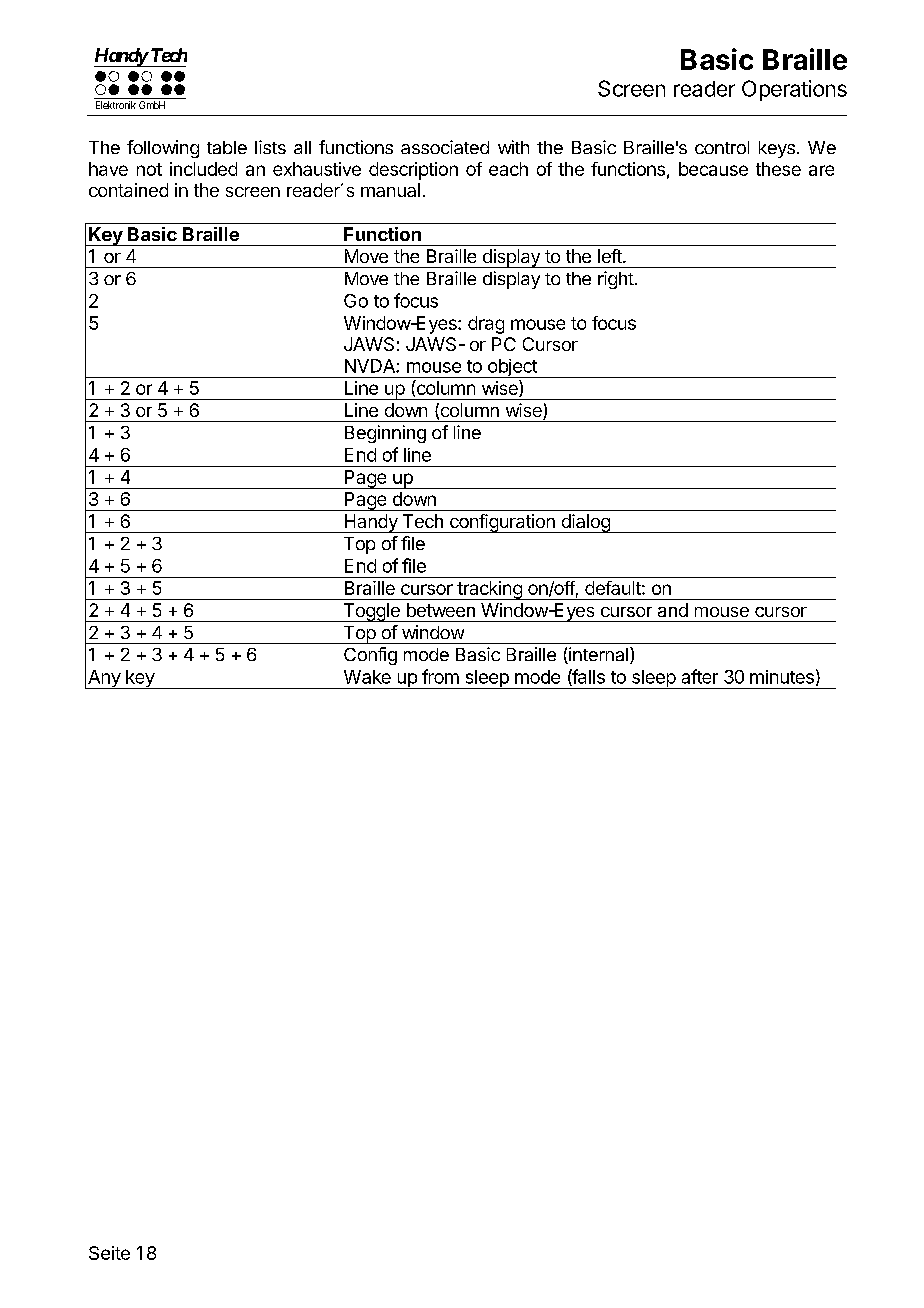 Image resolution: width=924 pixels, height=1308 pixels. I want to click on following, so click(163, 149).
